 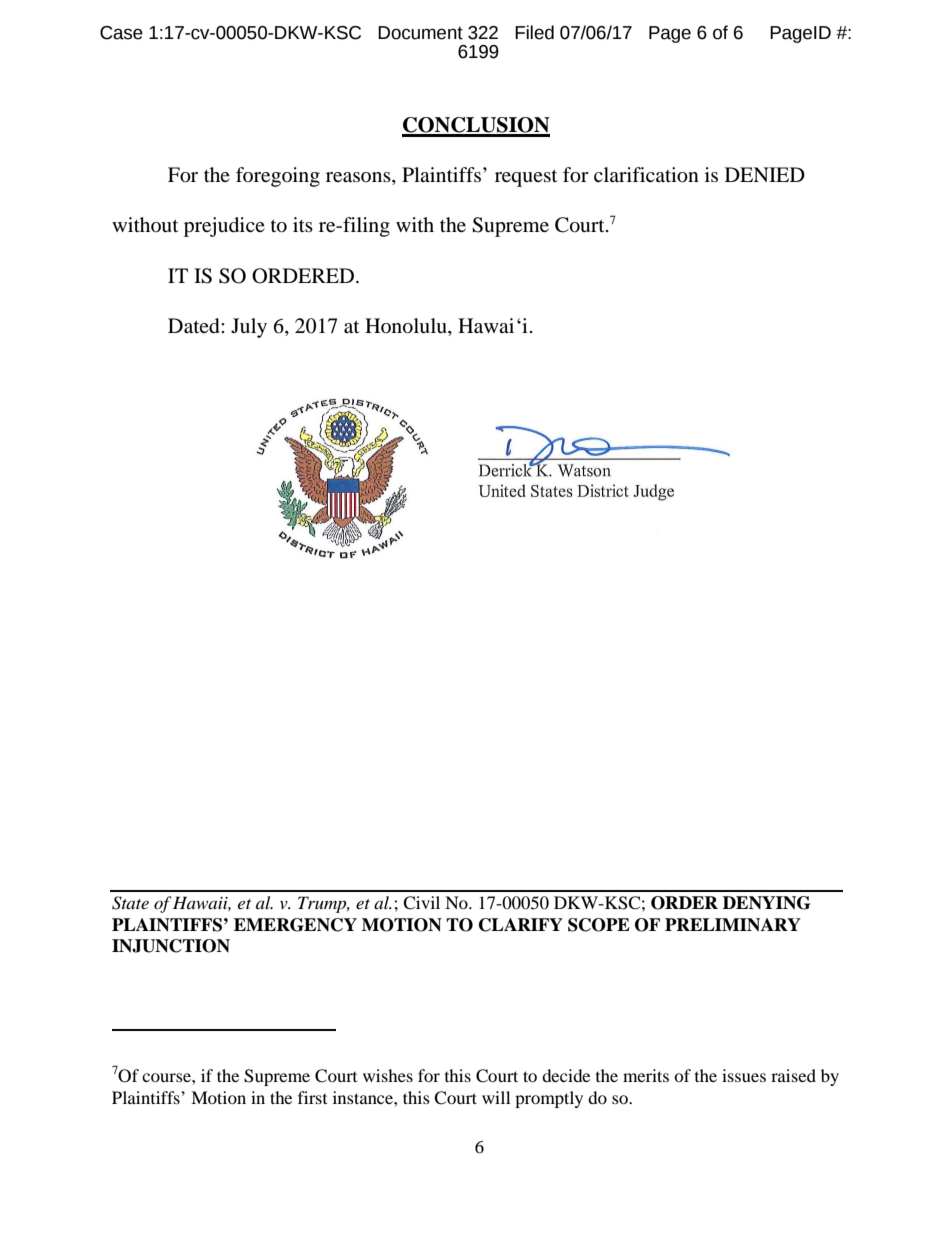 I want to click on DENYING, so click(x=766, y=903).
